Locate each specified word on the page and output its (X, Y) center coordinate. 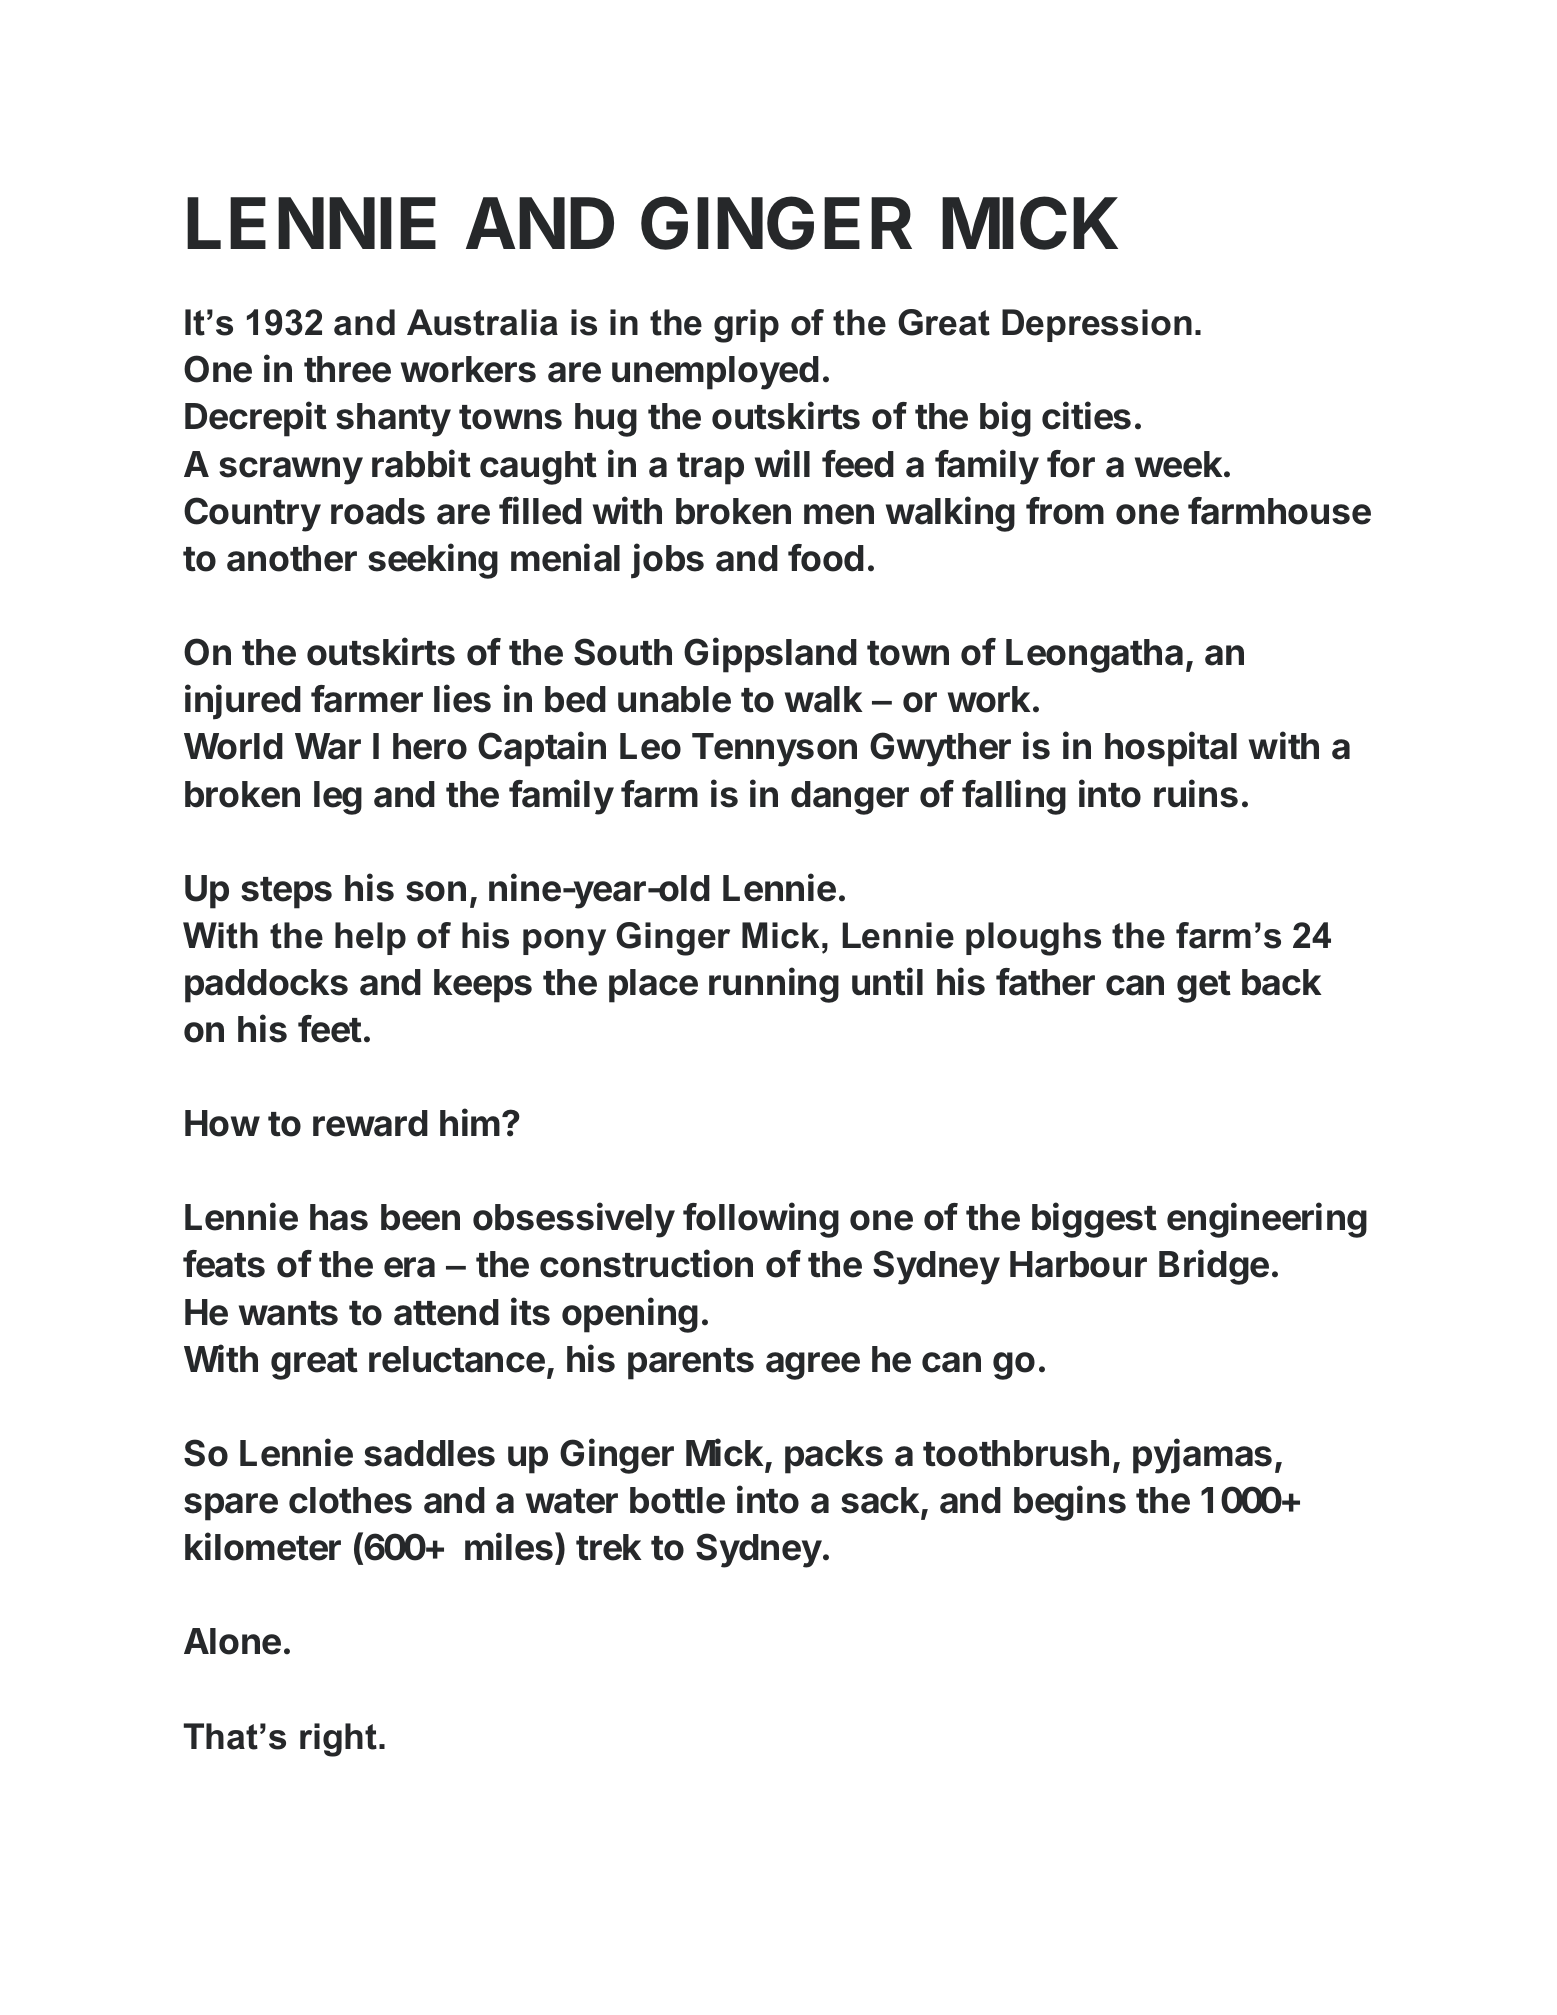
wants (288, 1313)
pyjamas (1202, 1456)
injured (243, 702)
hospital (1171, 749)
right (338, 1740)
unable (674, 699)
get (1204, 987)
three (347, 369)
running (774, 985)
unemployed (715, 373)
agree (813, 1366)
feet (330, 1029)
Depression (1097, 325)
